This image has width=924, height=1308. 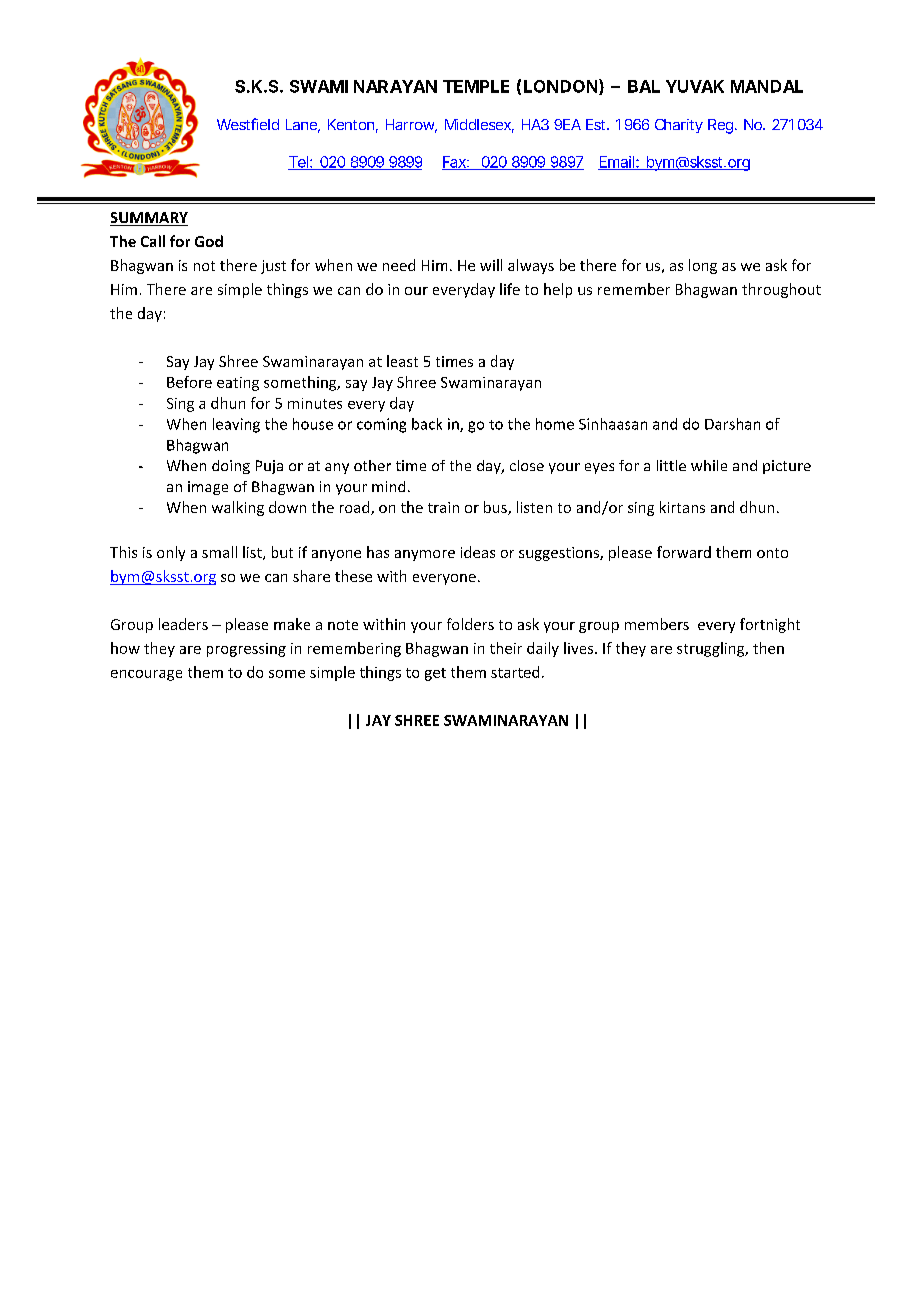 I want to click on Lane, so click(x=303, y=126).
